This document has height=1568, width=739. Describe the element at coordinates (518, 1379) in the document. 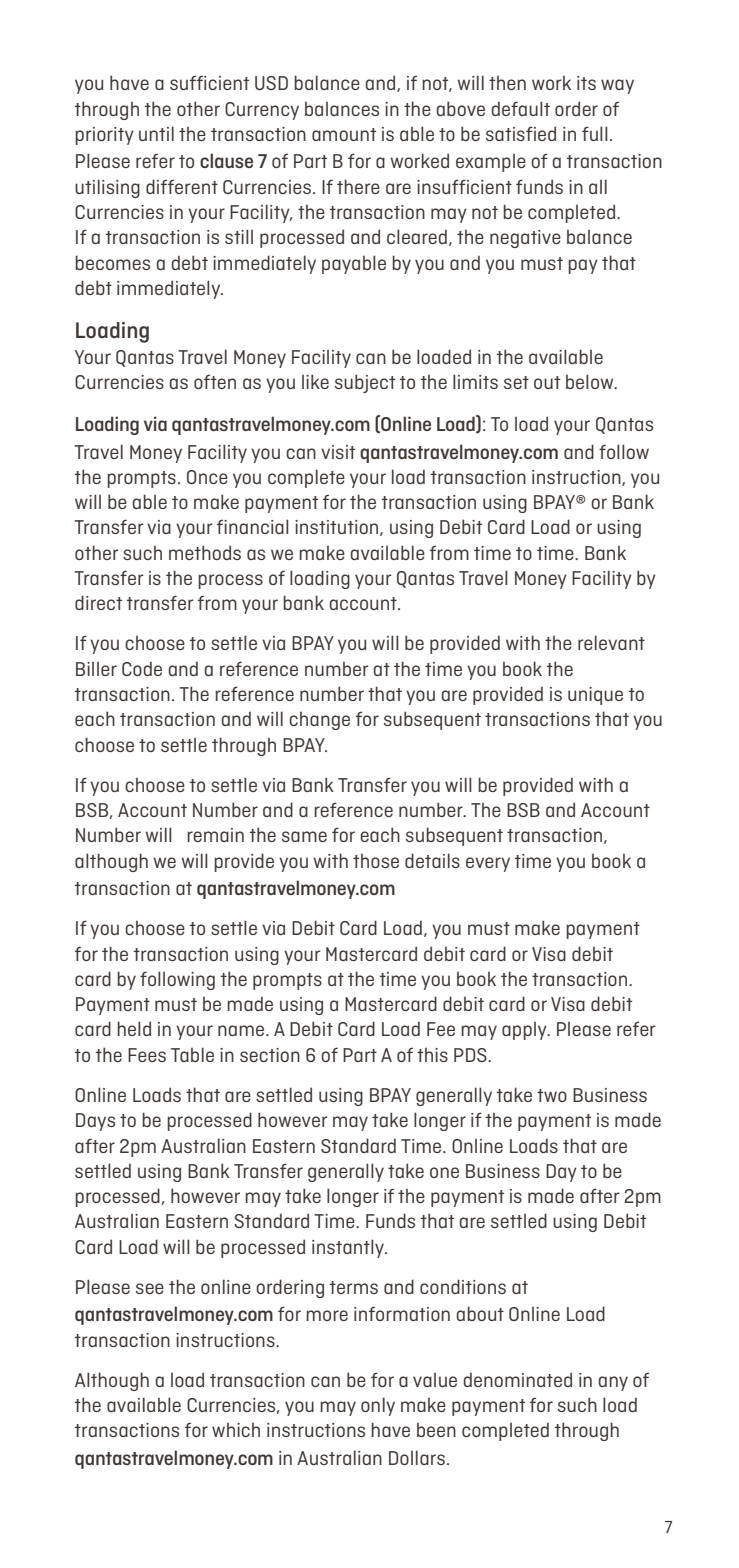

I see `denominated` at that location.
